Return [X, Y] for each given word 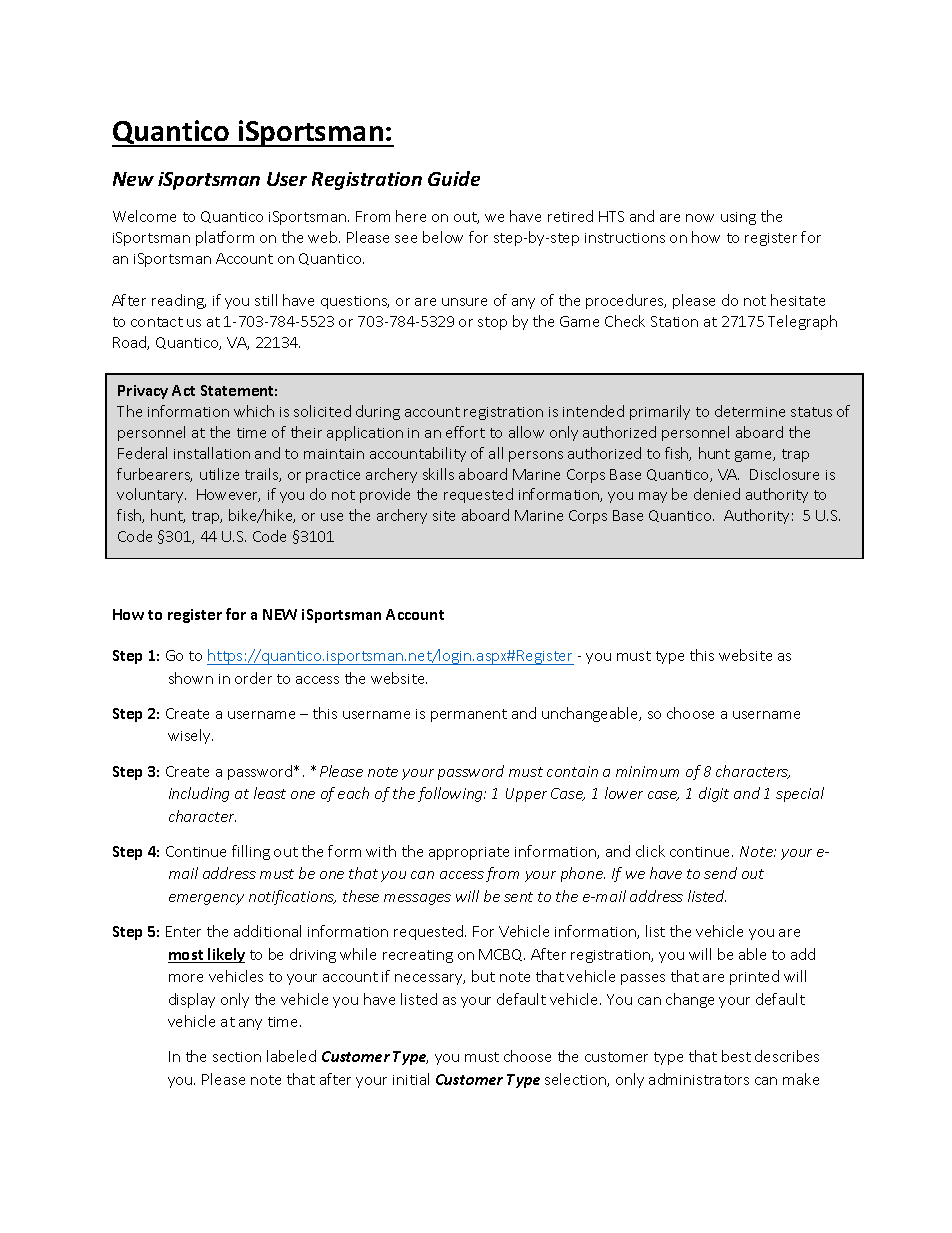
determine [750, 411]
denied [717, 494]
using [738, 218]
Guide [454, 178]
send [720, 873]
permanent [469, 715]
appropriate [469, 853]
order [253, 678]
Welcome [144, 216]
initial [411, 1079]
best [736, 1056]
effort [465, 432]
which [254, 411]
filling [251, 852]
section [237, 1057]
